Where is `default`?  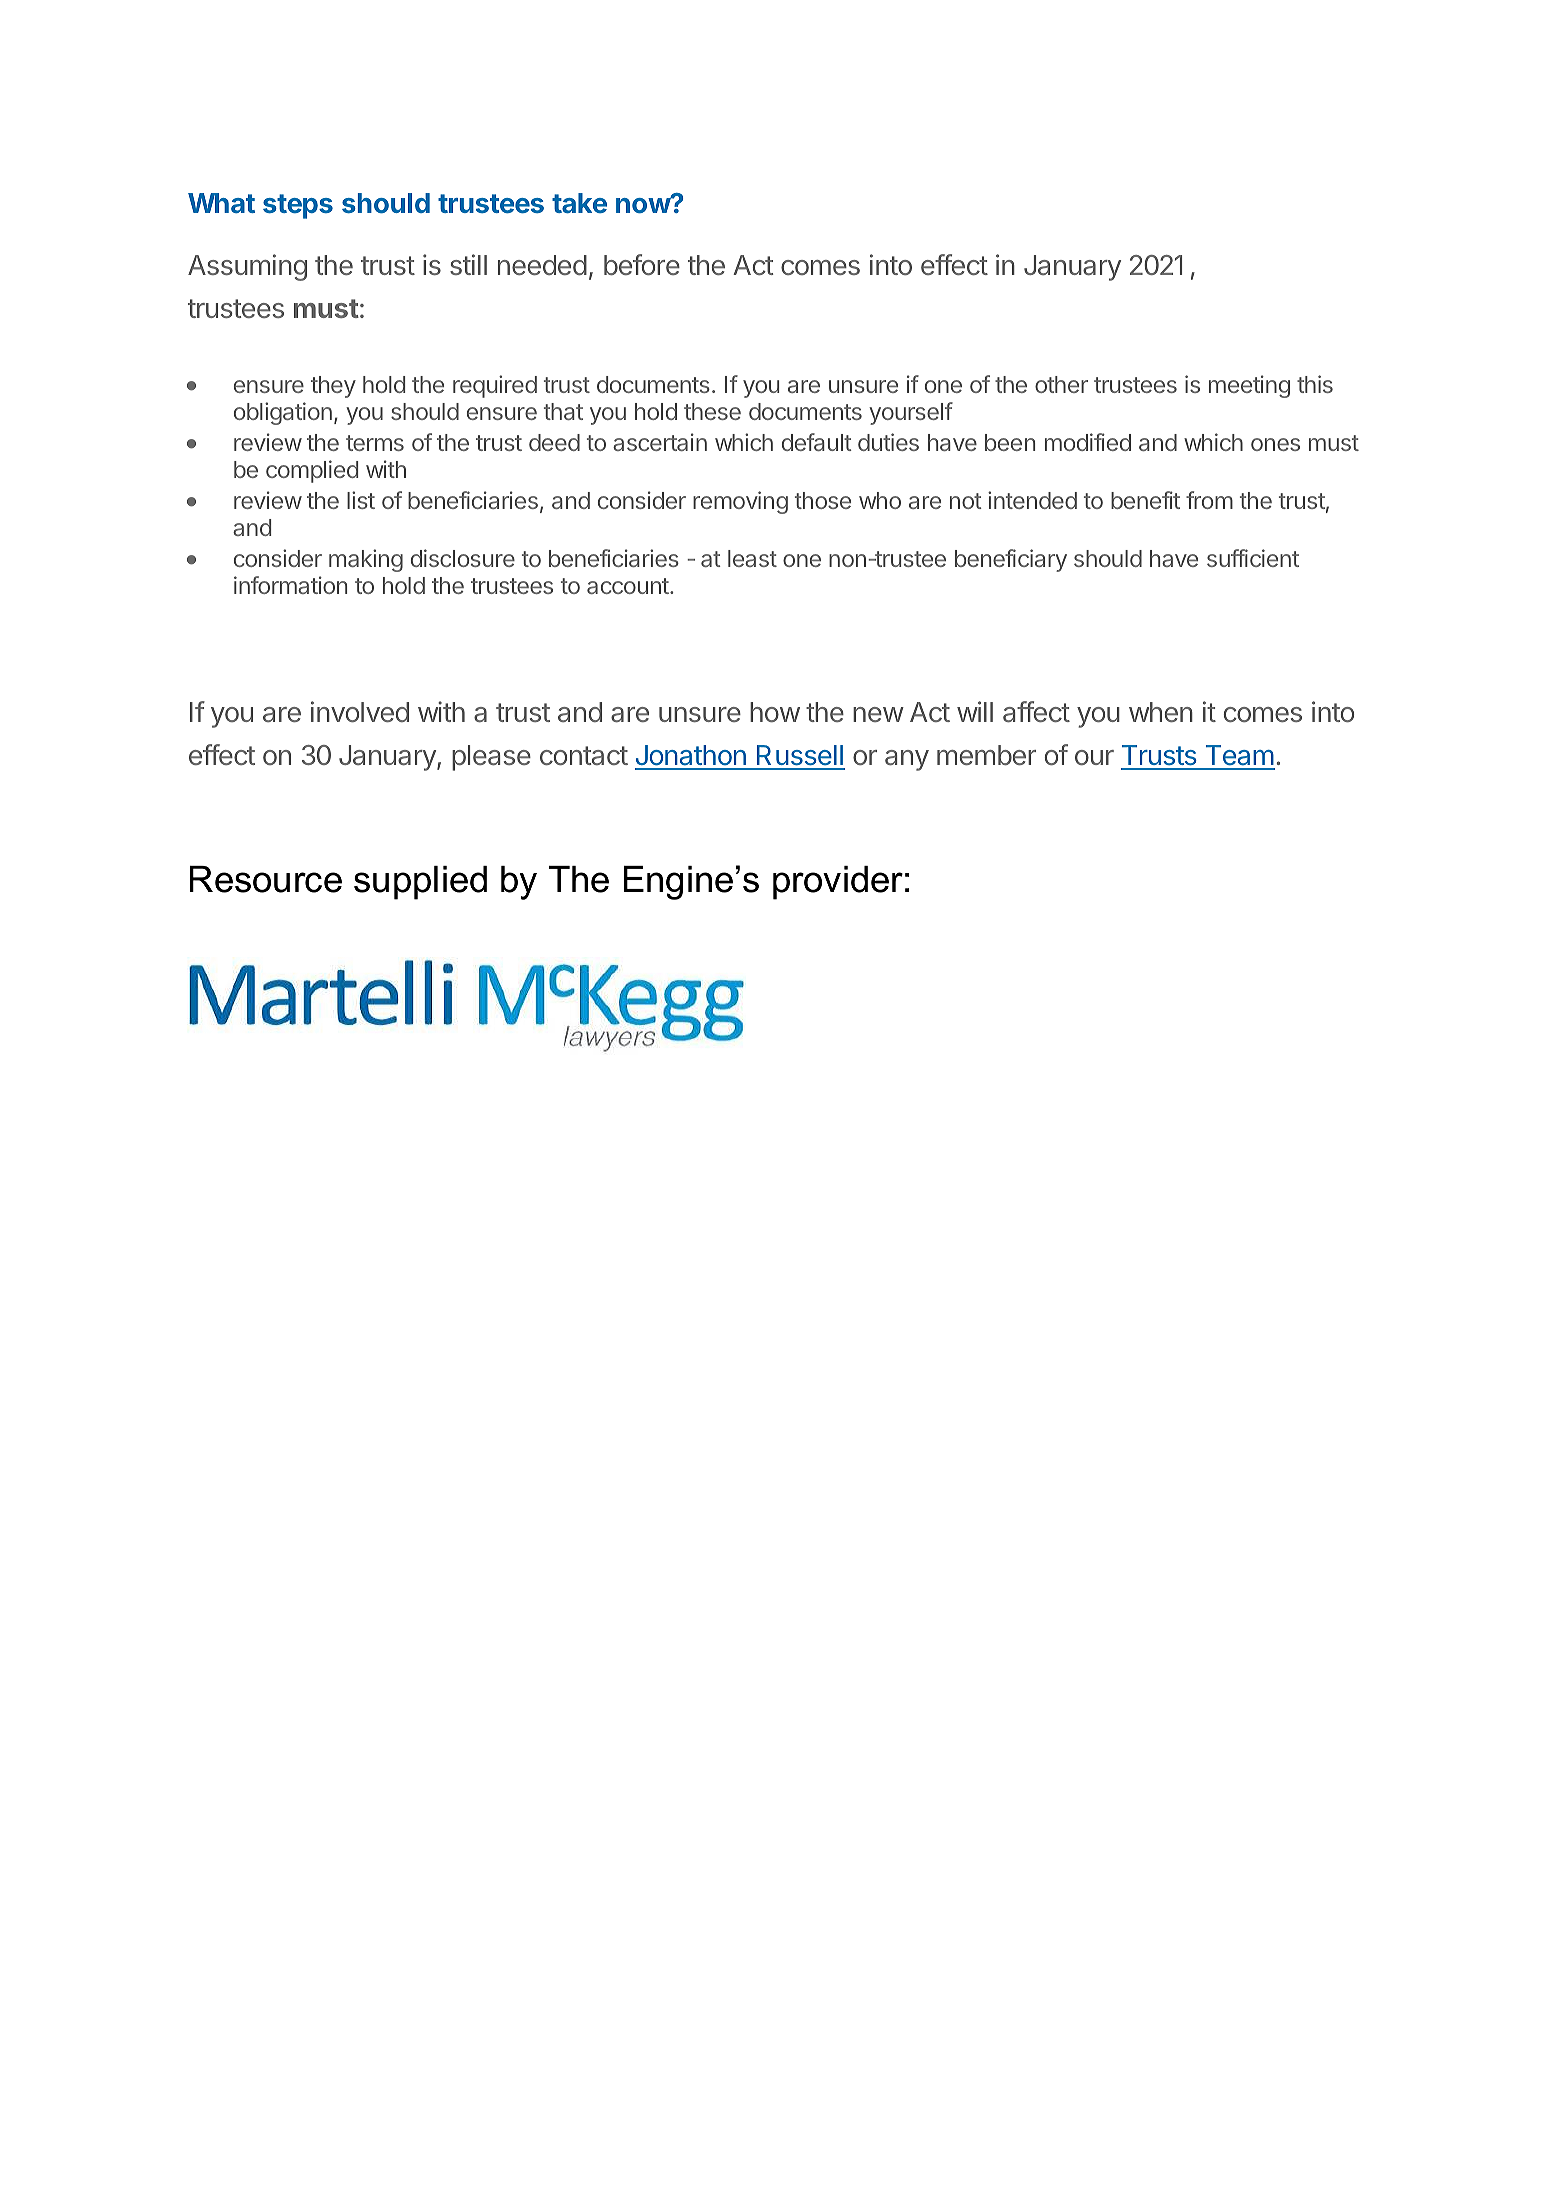 default is located at coordinates (817, 442).
